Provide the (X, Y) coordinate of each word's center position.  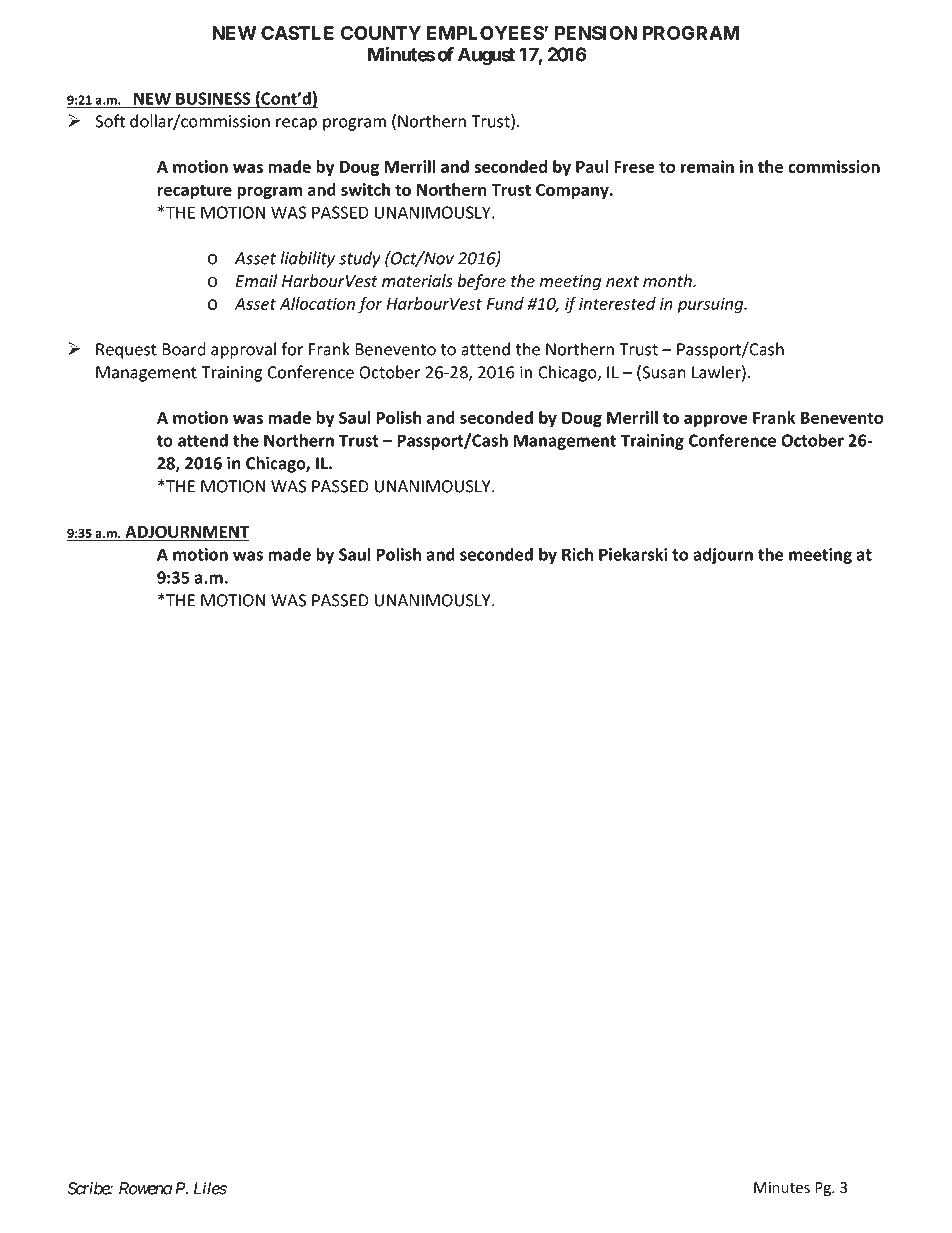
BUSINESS (213, 99)
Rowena (145, 1188)
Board (184, 349)
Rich (578, 554)
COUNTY (381, 33)
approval (243, 350)
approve (716, 420)
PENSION (596, 33)
